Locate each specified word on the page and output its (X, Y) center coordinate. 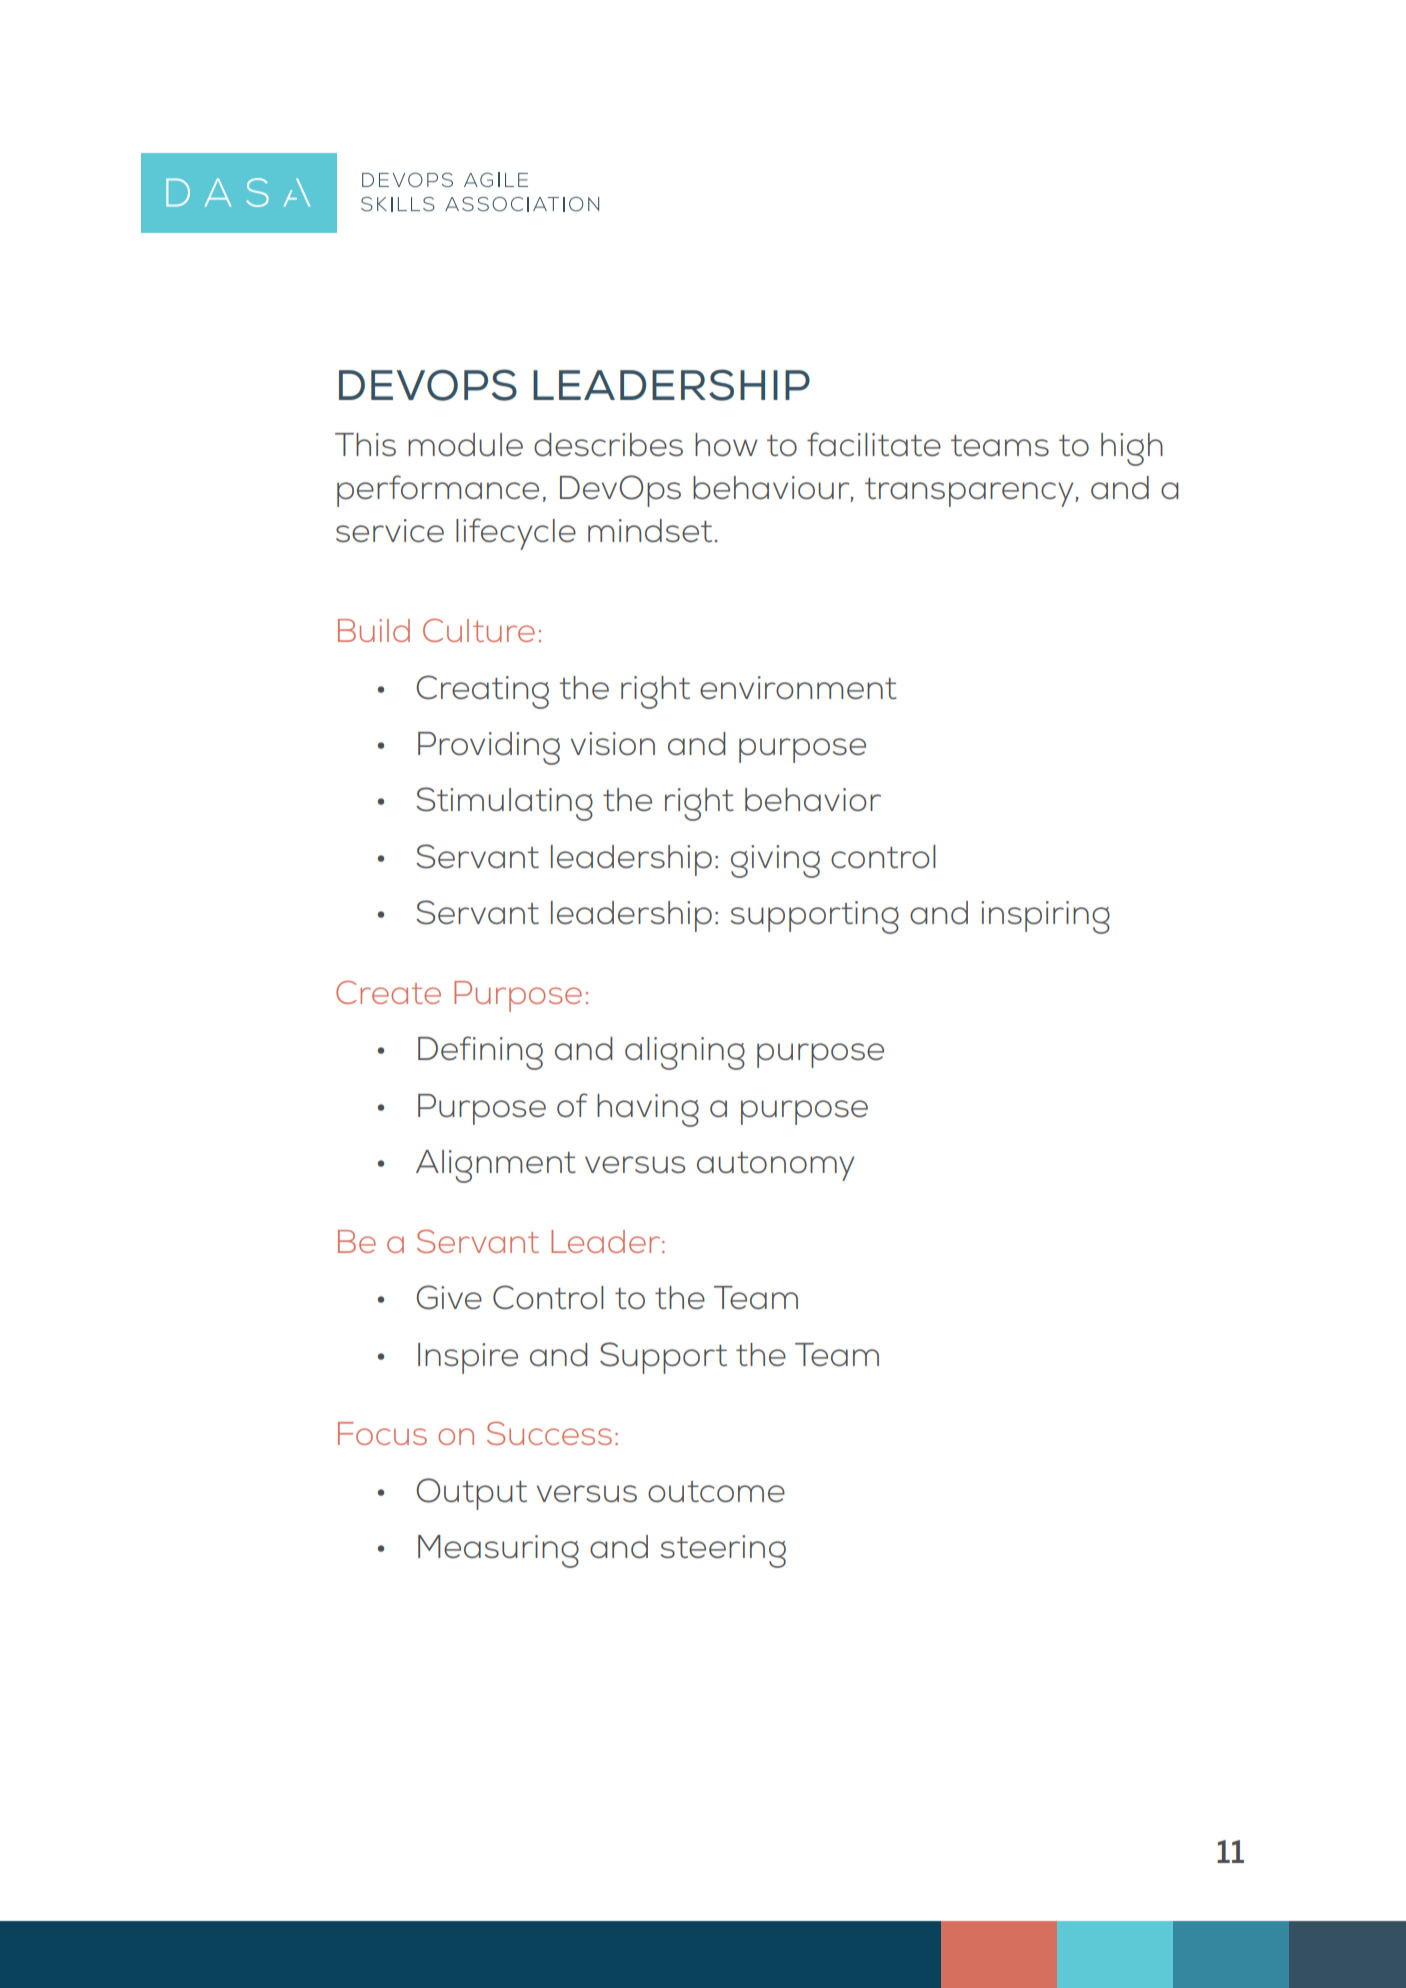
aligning (685, 1053)
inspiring (1045, 917)
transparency (970, 492)
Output (471, 1494)
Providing (489, 748)
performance (438, 491)
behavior (813, 799)
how (726, 444)
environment (798, 687)
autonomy (775, 1166)
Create (388, 992)
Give (449, 1297)
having (648, 1110)
